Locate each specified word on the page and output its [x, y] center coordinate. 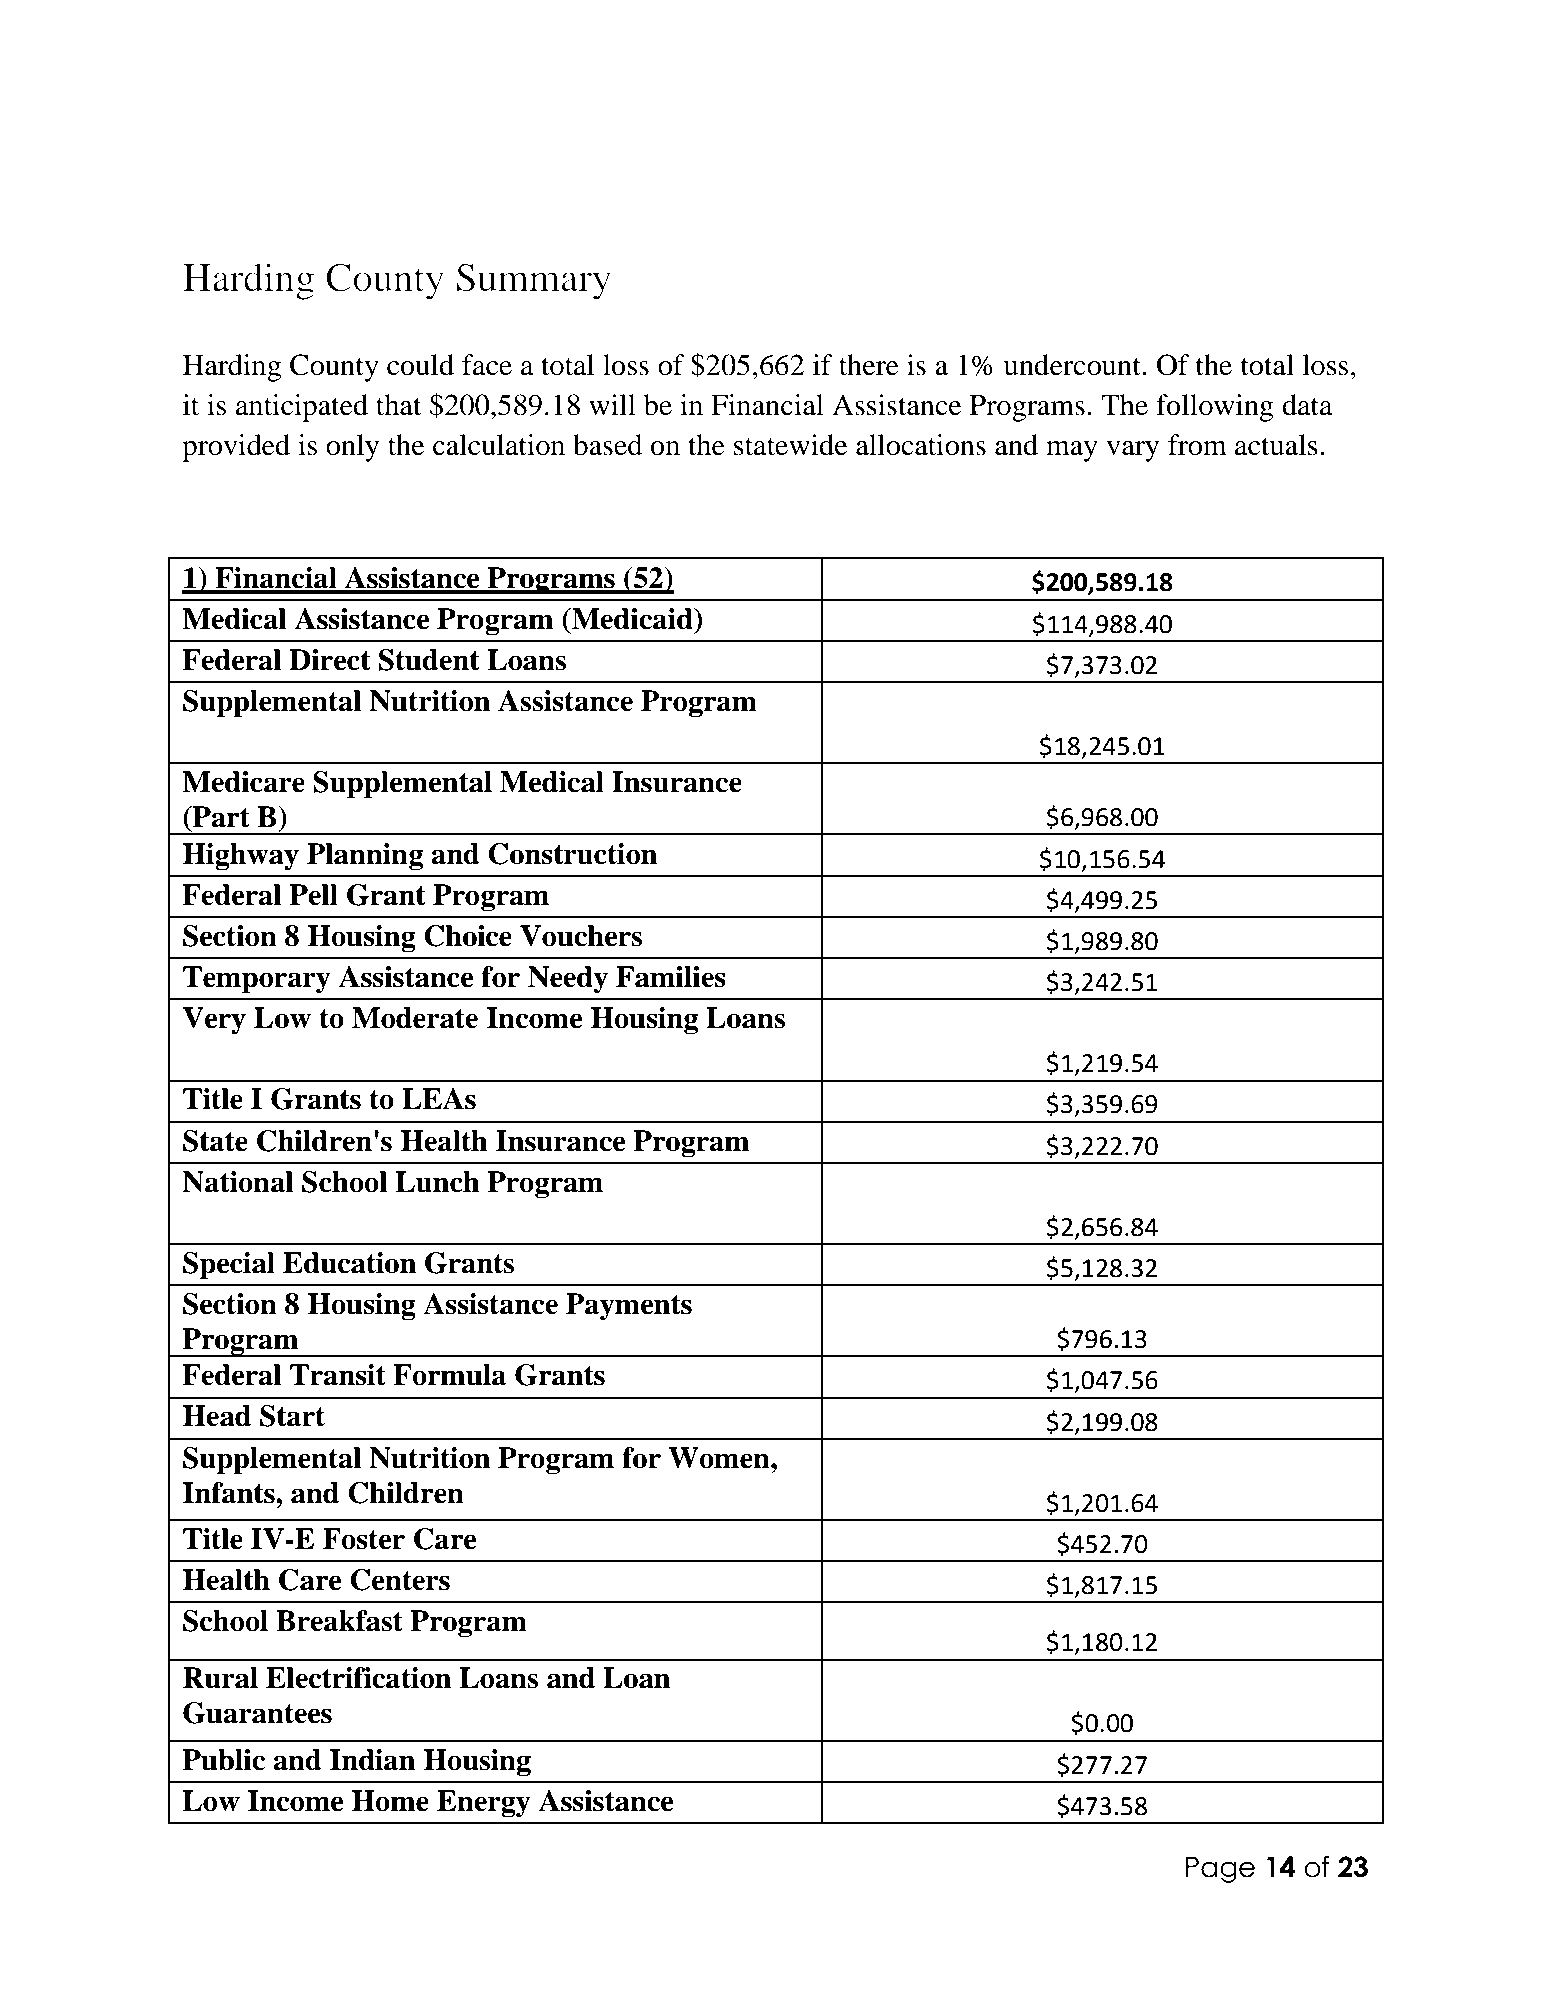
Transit [338, 1375]
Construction [572, 854]
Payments [629, 1307]
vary [1132, 451]
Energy [484, 1804]
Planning [365, 857]
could [420, 365]
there [869, 365]
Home [390, 1801]
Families [671, 977]
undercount [1073, 365]
